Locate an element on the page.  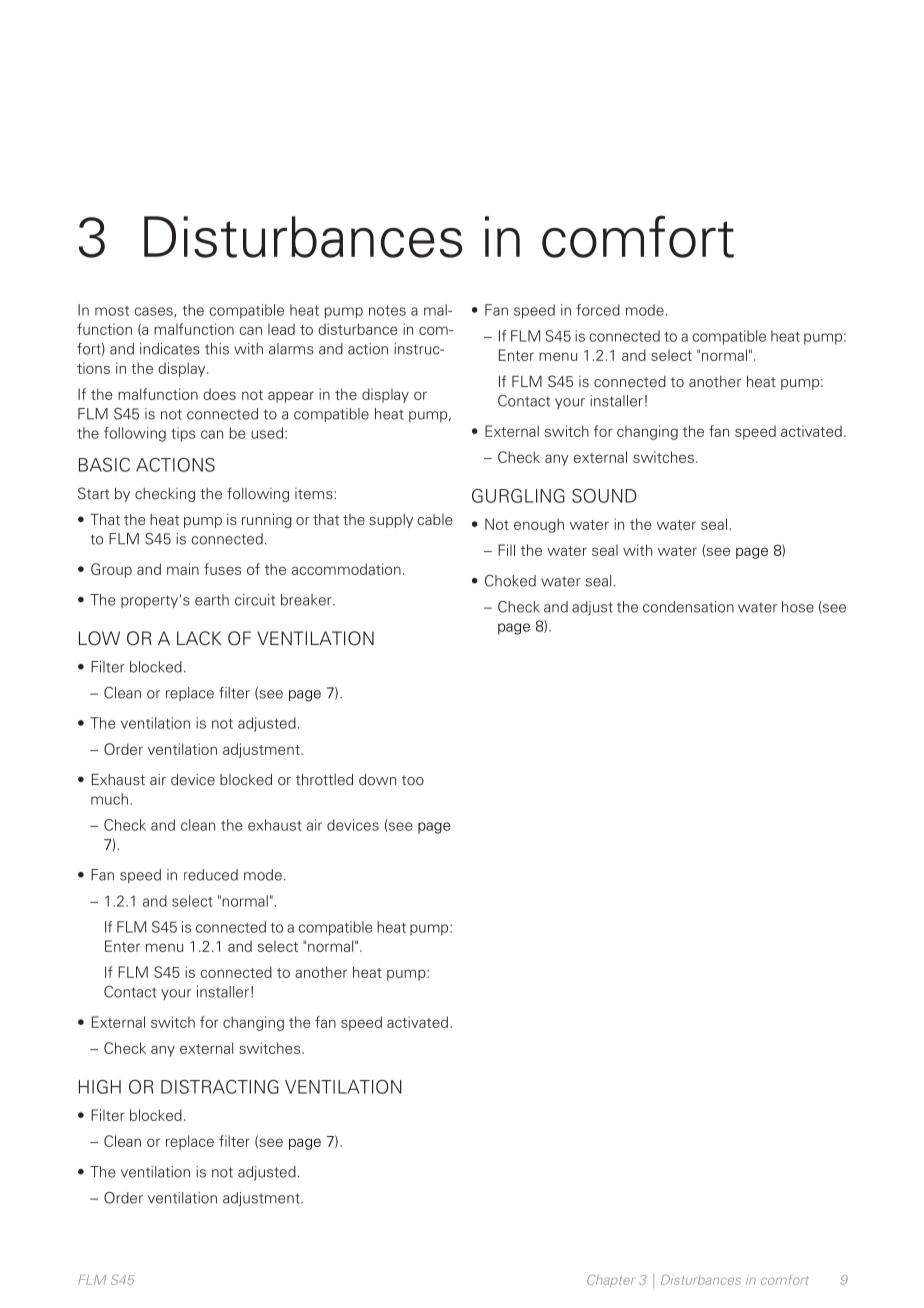
DISTRACTING is located at coordinates (220, 1087).
